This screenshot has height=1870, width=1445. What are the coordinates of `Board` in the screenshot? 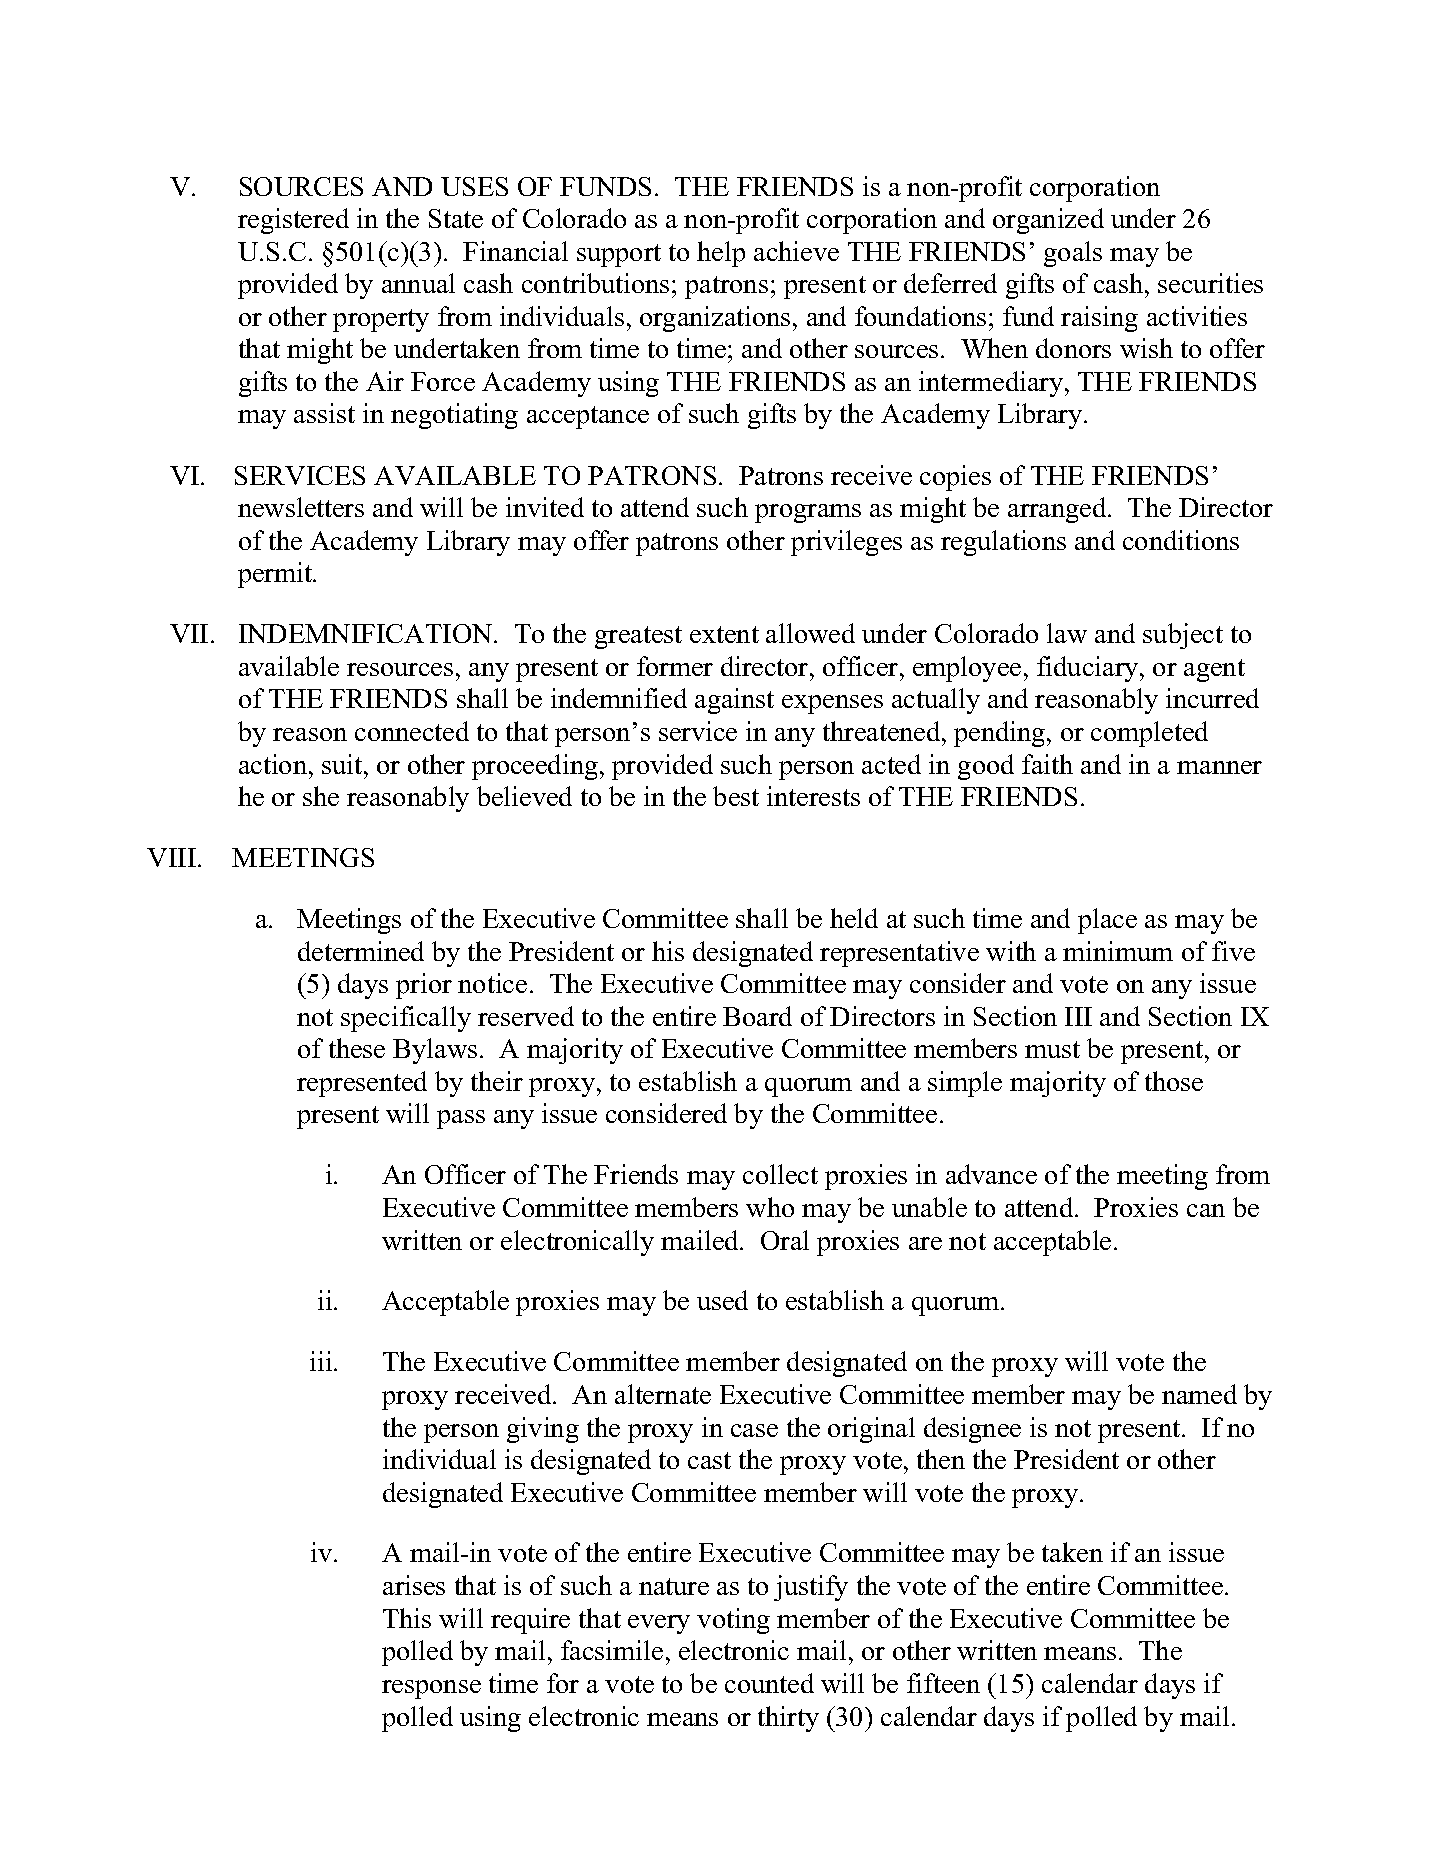 It's located at (757, 1016).
